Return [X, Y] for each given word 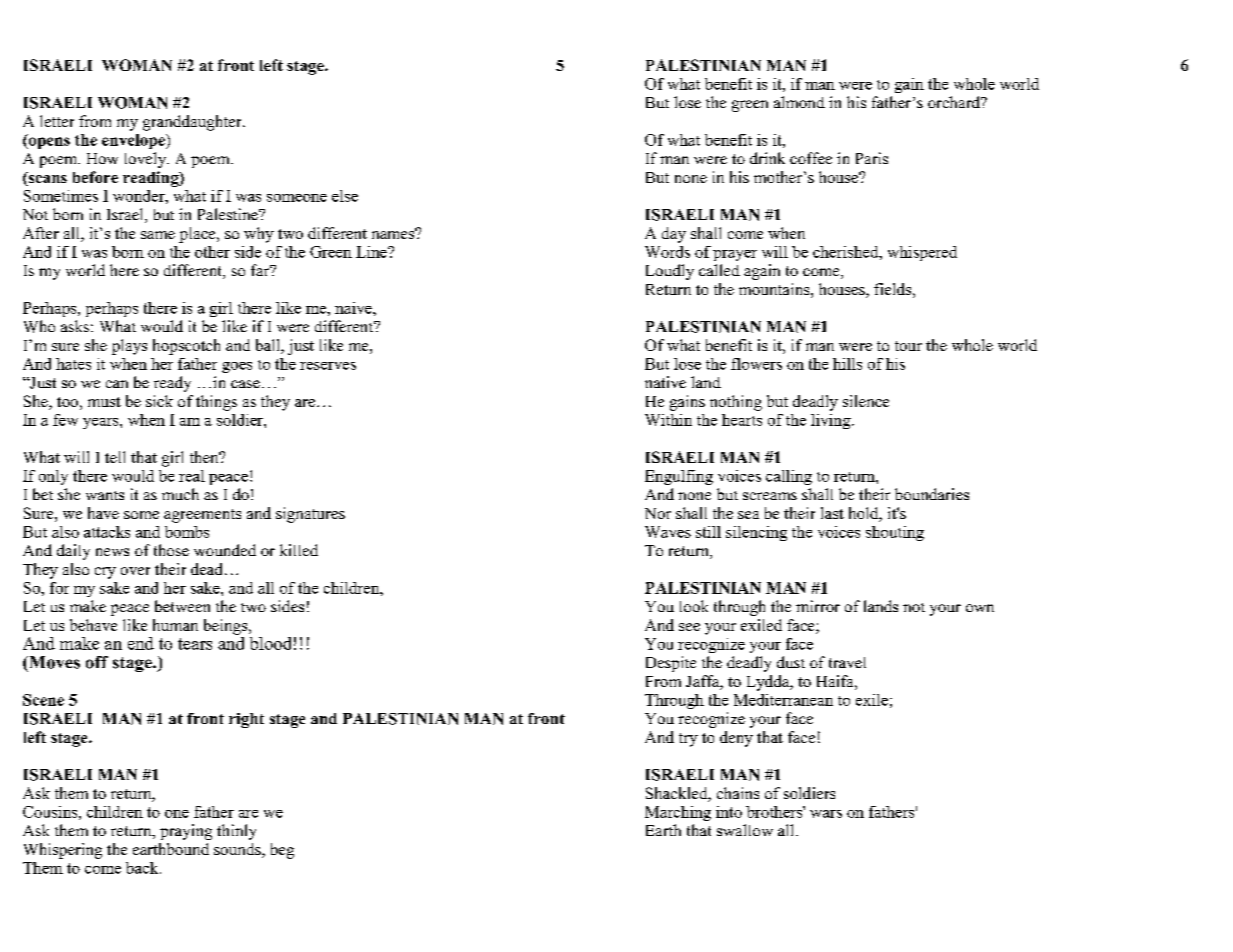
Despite [671, 664]
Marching [678, 813]
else [345, 196]
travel [847, 662]
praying [186, 832]
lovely [147, 160]
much [180, 494]
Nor [658, 513]
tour [908, 346]
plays [129, 347]
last [832, 513]
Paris [872, 158]
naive [354, 308]
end [141, 643]
